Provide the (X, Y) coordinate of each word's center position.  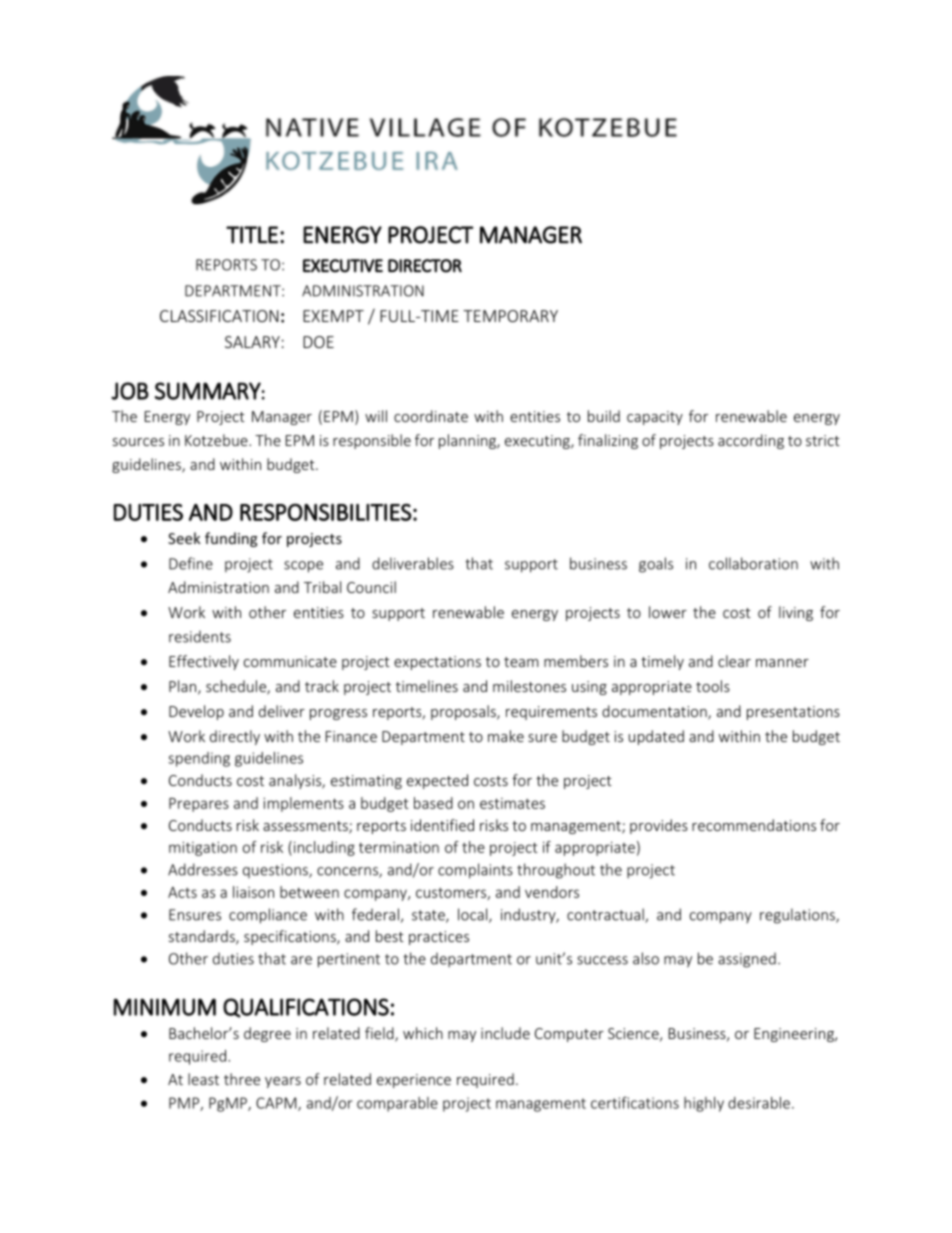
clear (734, 661)
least (203, 1079)
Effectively (204, 662)
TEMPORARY (510, 316)
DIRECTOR (425, 266)
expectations (437, 663)
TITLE (252, 235)
